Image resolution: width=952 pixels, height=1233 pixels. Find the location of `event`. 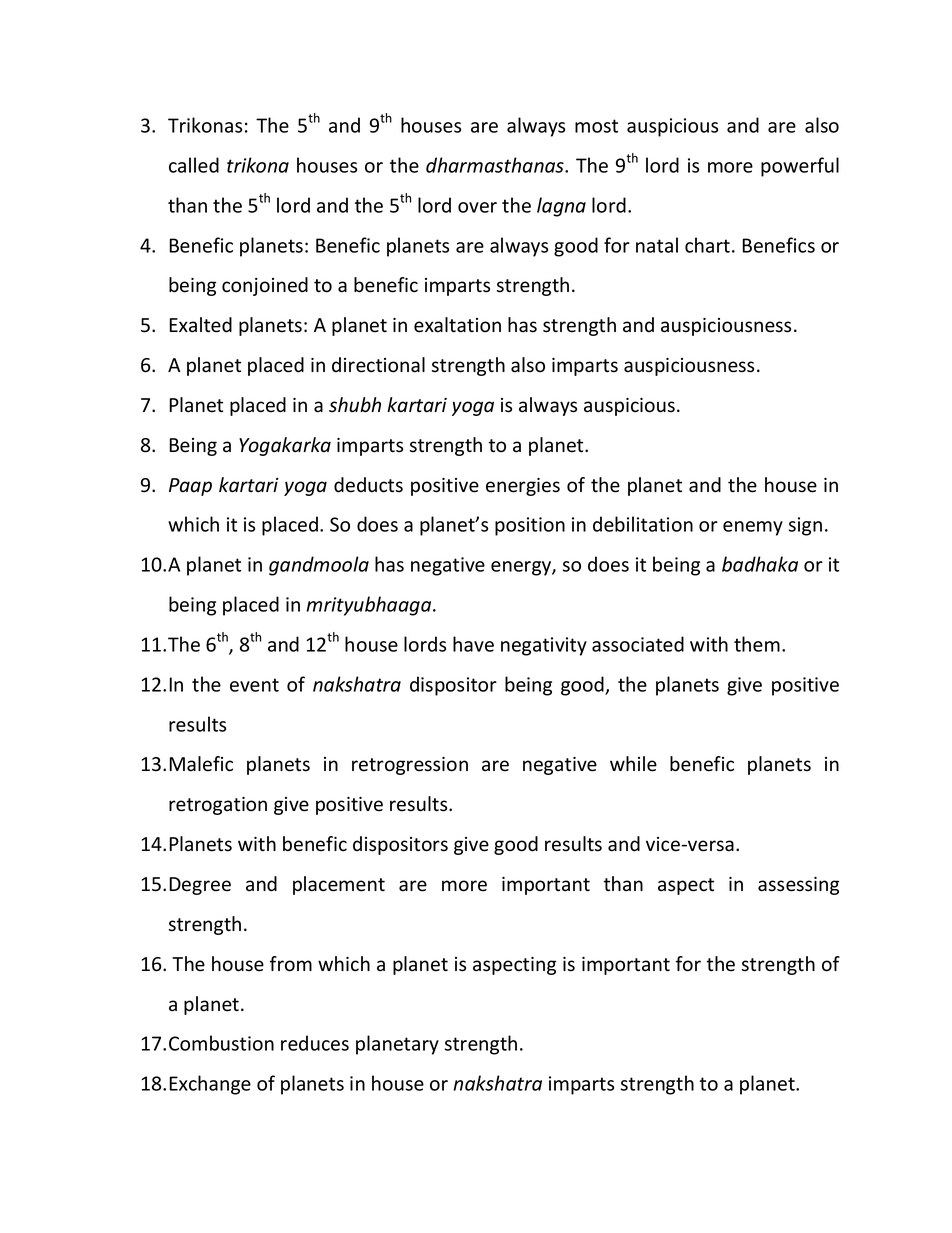

event is located at coordinates (254, 685).
